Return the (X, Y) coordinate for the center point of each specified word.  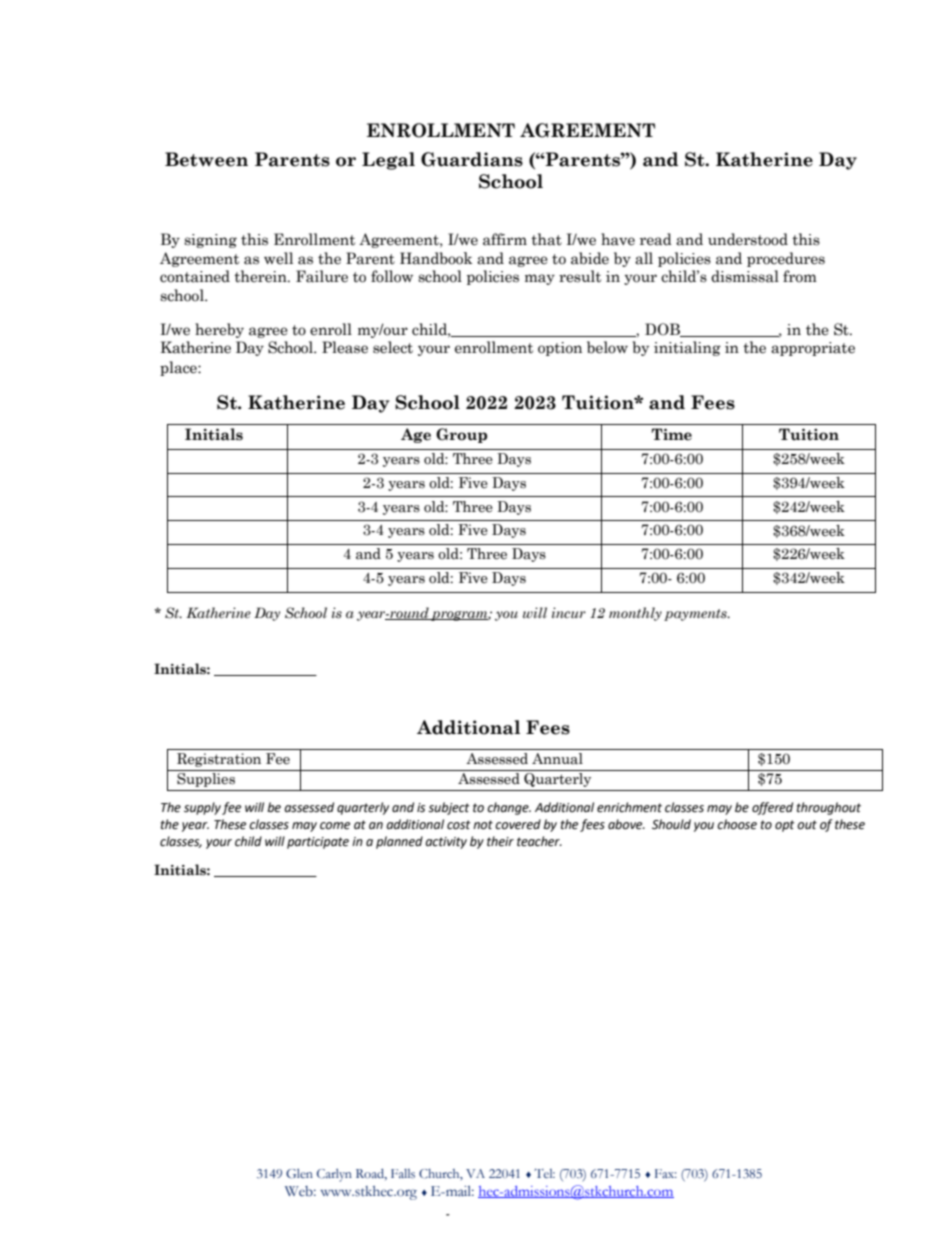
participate (318, 843)
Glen (299, 1174)
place (179, 368)
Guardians (472, 159)
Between (206, 159)
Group (461, 435)
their (500, 841)
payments (696, 615)
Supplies (206, 778)
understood (748, 239)
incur (569, 612)
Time (671, 434)
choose (737, 824)
